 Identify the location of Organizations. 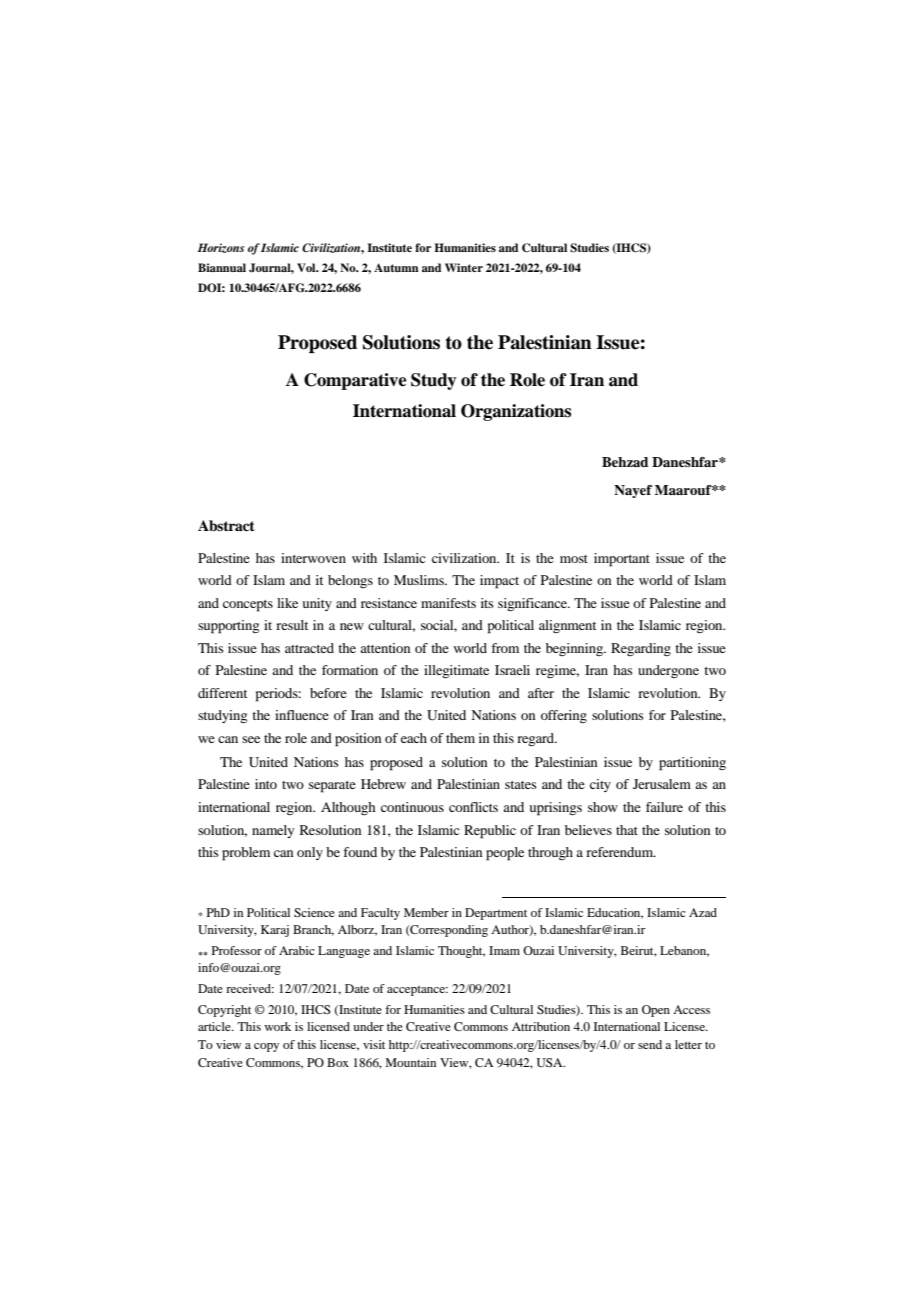
(516, 412).
